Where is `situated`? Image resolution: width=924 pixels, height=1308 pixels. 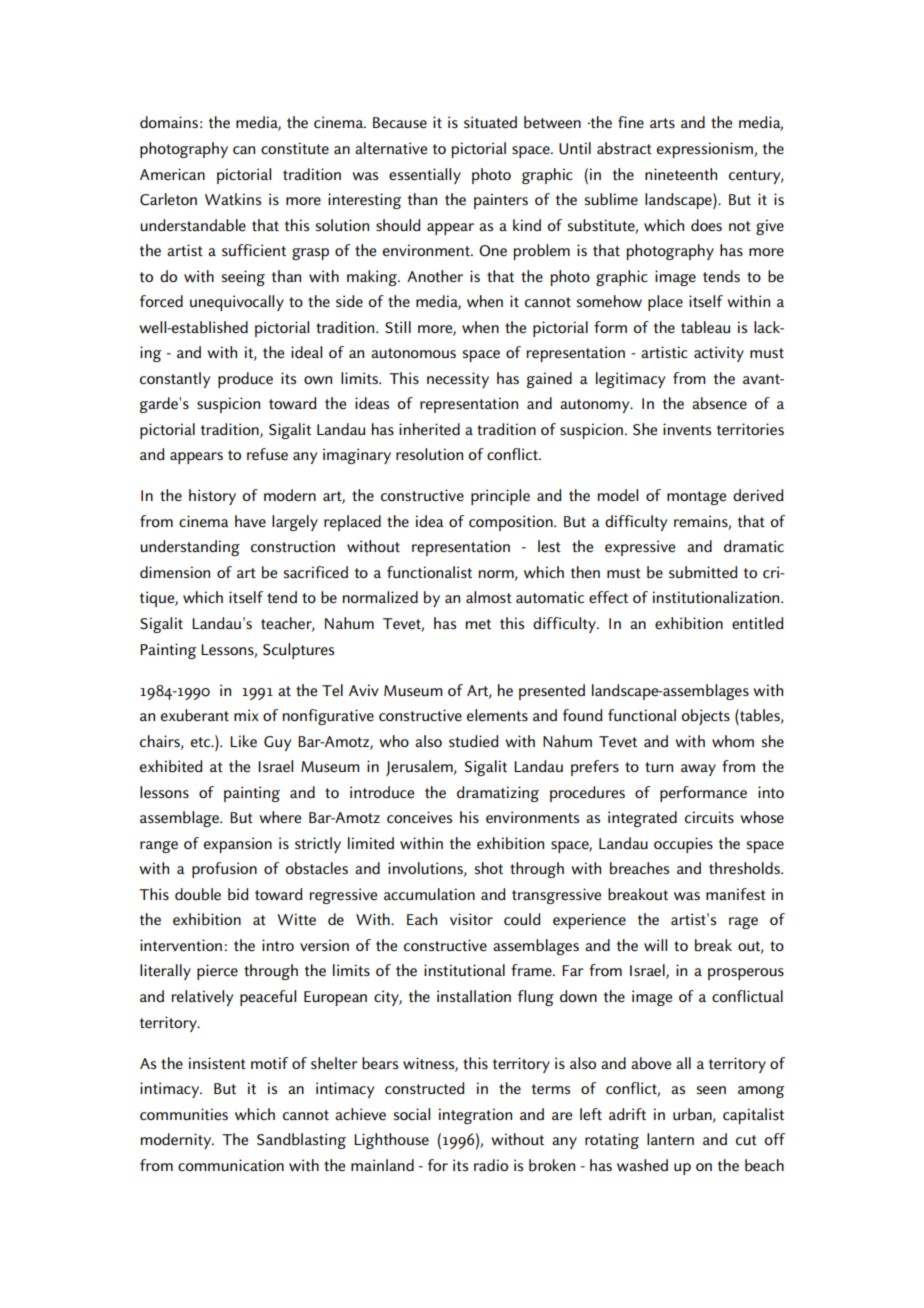 situated is located at coordinates (490, 122).
